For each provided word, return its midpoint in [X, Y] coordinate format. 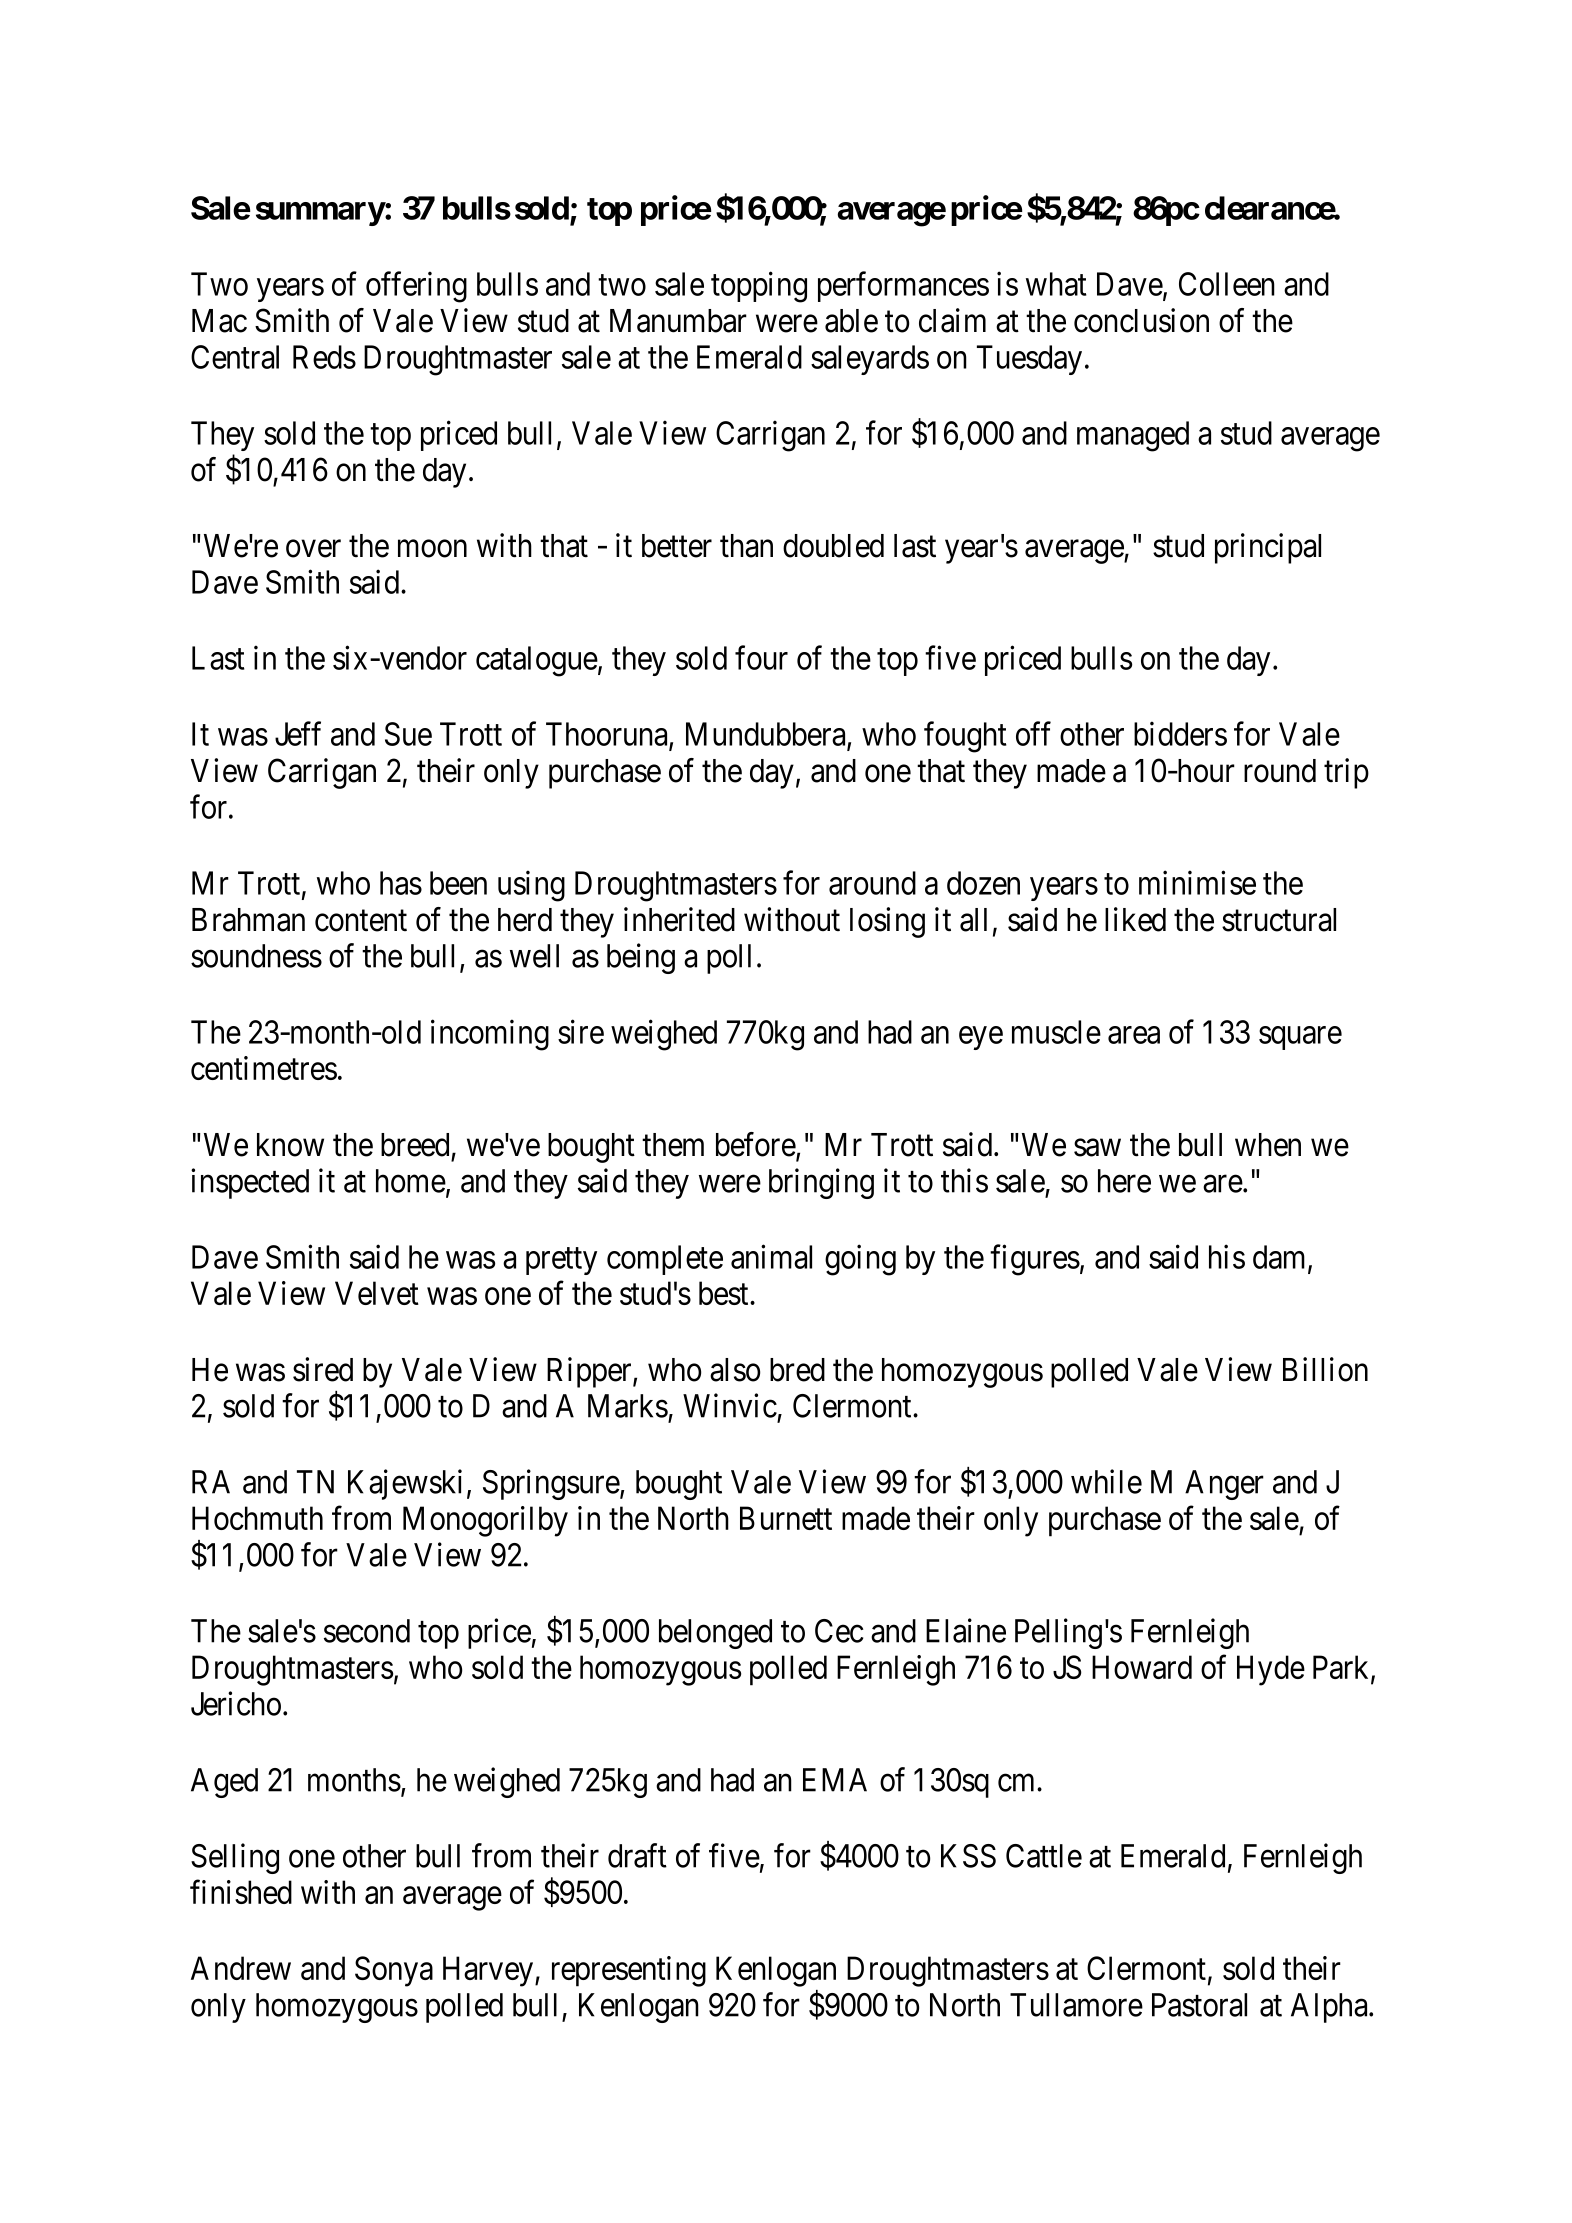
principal [1268, 548]
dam [1281, 1258]
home [411, 1181]
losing [887, 922]
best [725, 1293]
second [367, 1631]
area [1134, 1035]
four [761, 657]
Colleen [1227, 284]
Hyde [1271, 1670]
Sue [408, 734]
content [361, 921]
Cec [839, 1631]
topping [759, 287]
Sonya [394, 1971]
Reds [324, 357]
